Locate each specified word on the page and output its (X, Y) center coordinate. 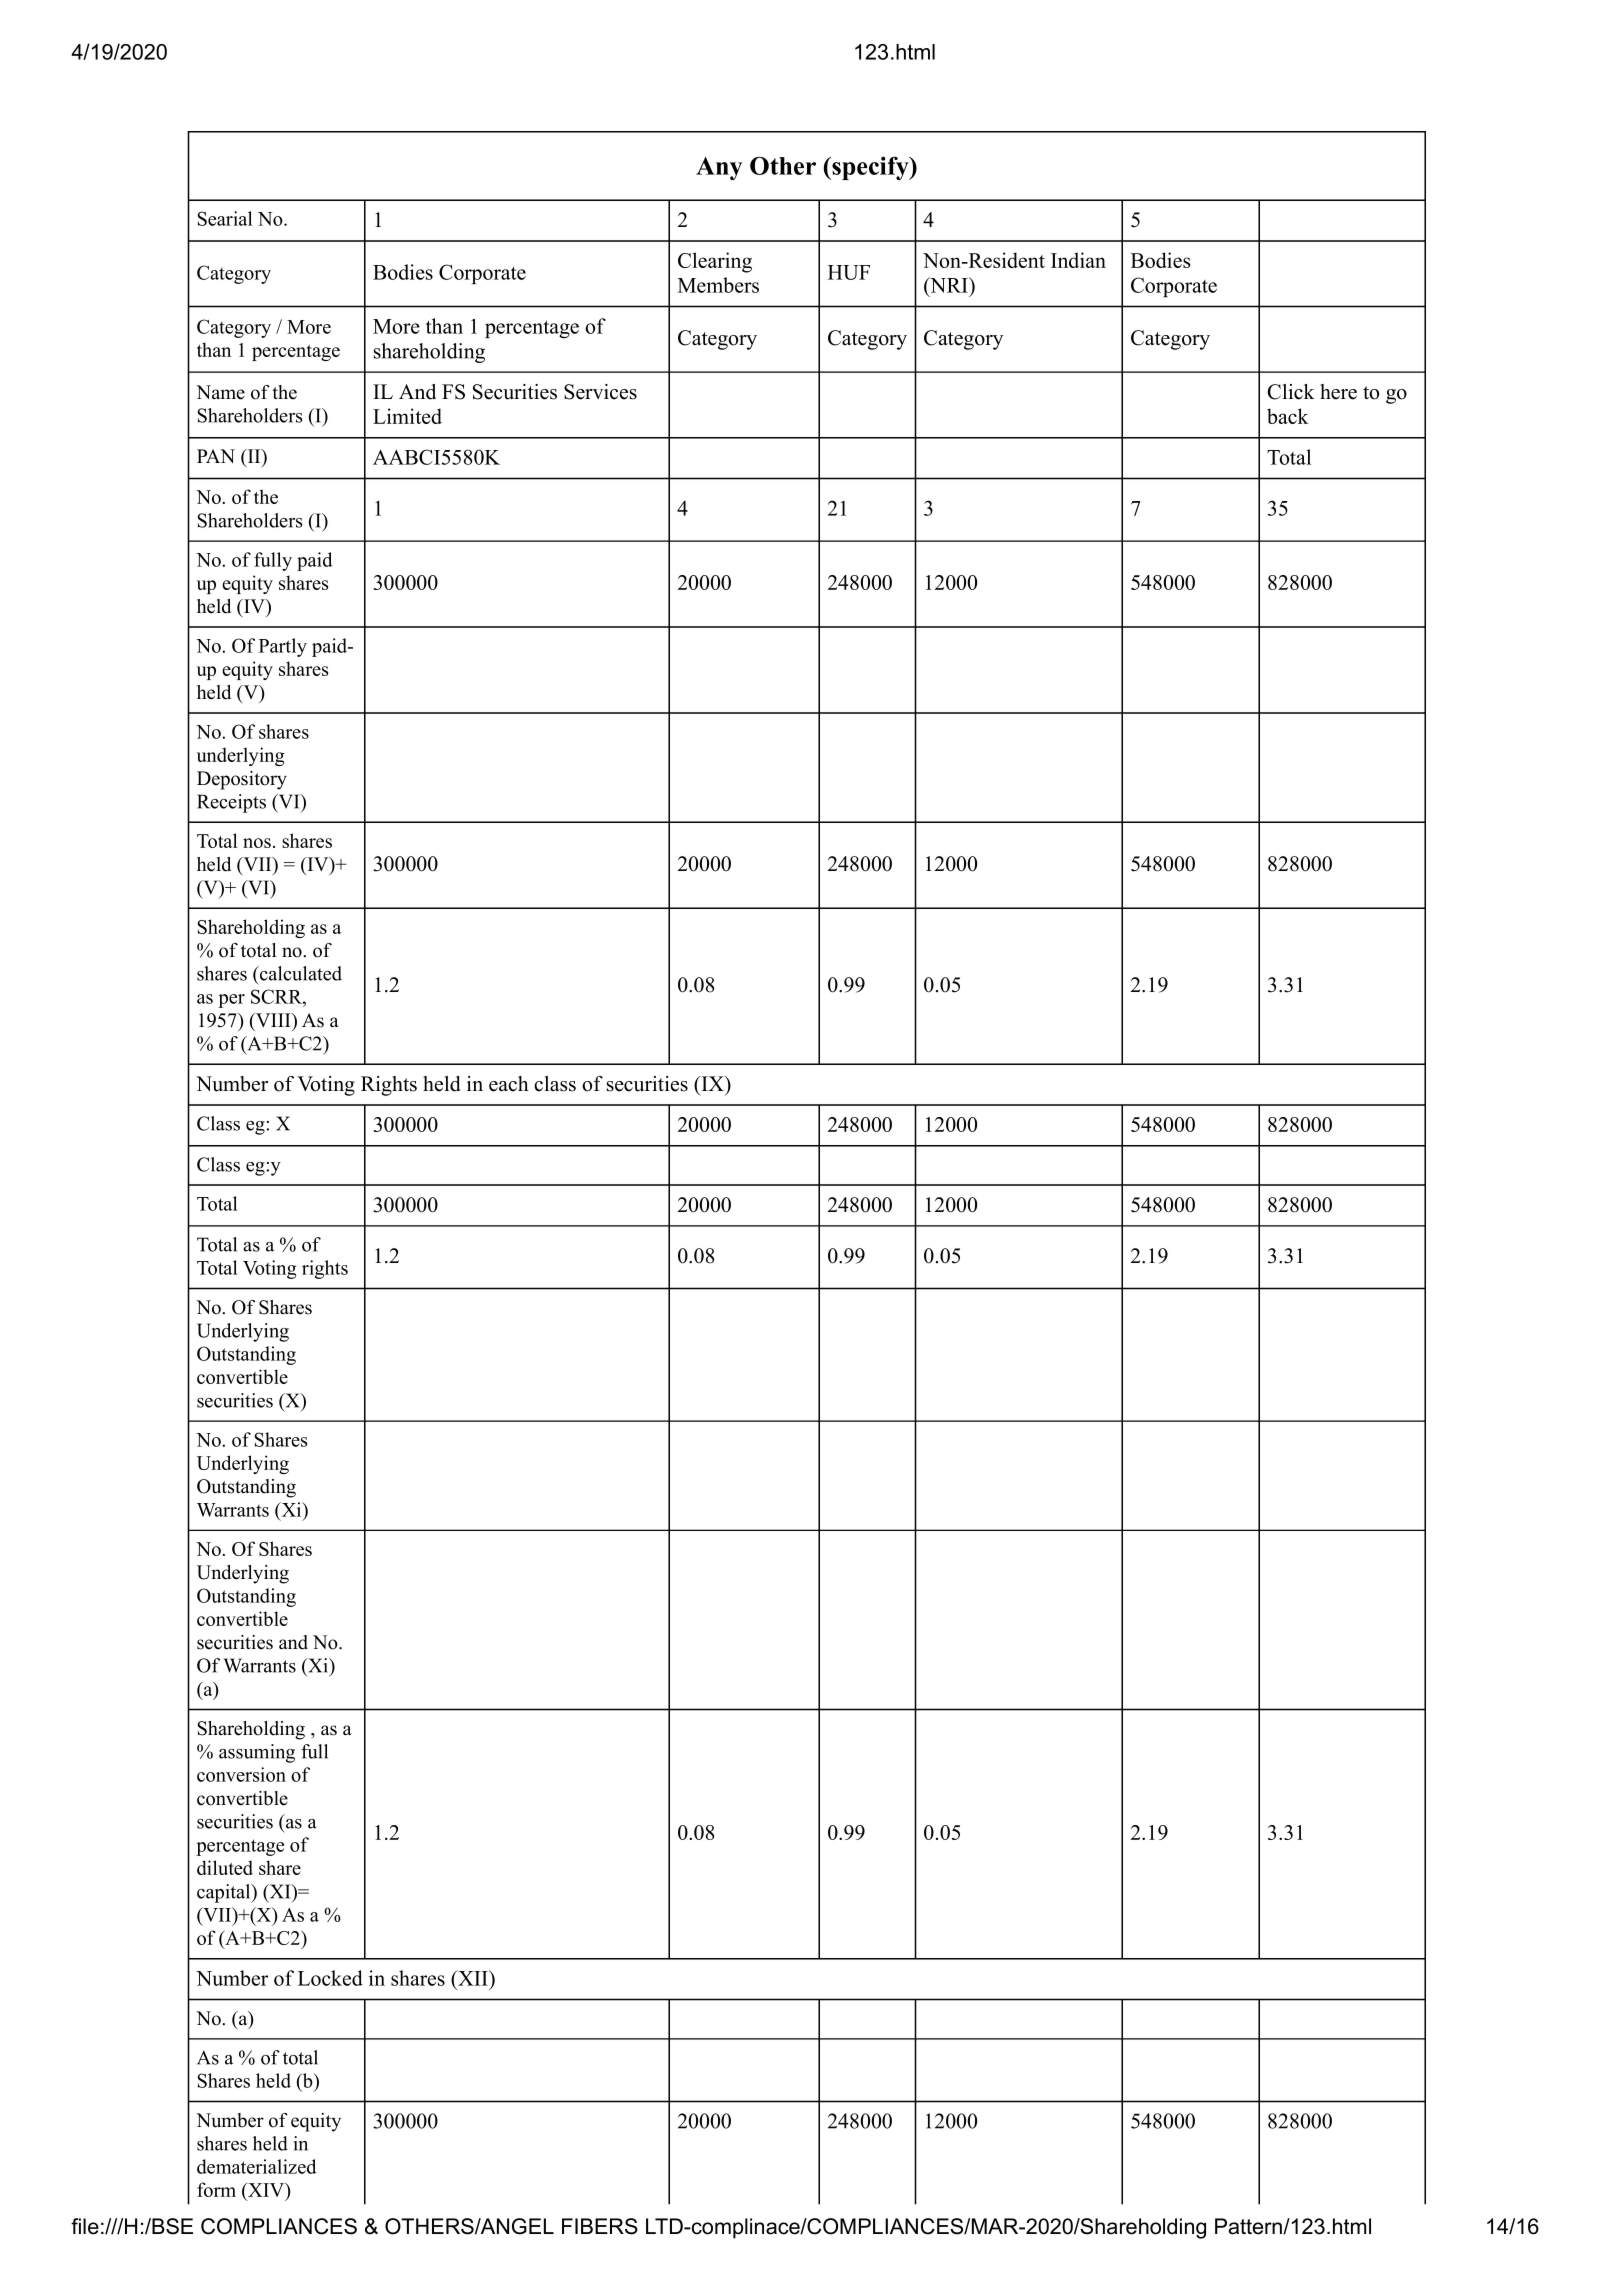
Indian (1078, 260)
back (1288, 416)
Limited (407, 416)
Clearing (715, 262)
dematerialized (256, 2166)
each (509, 1084)
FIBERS (600, 2226)
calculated (300, 973)
